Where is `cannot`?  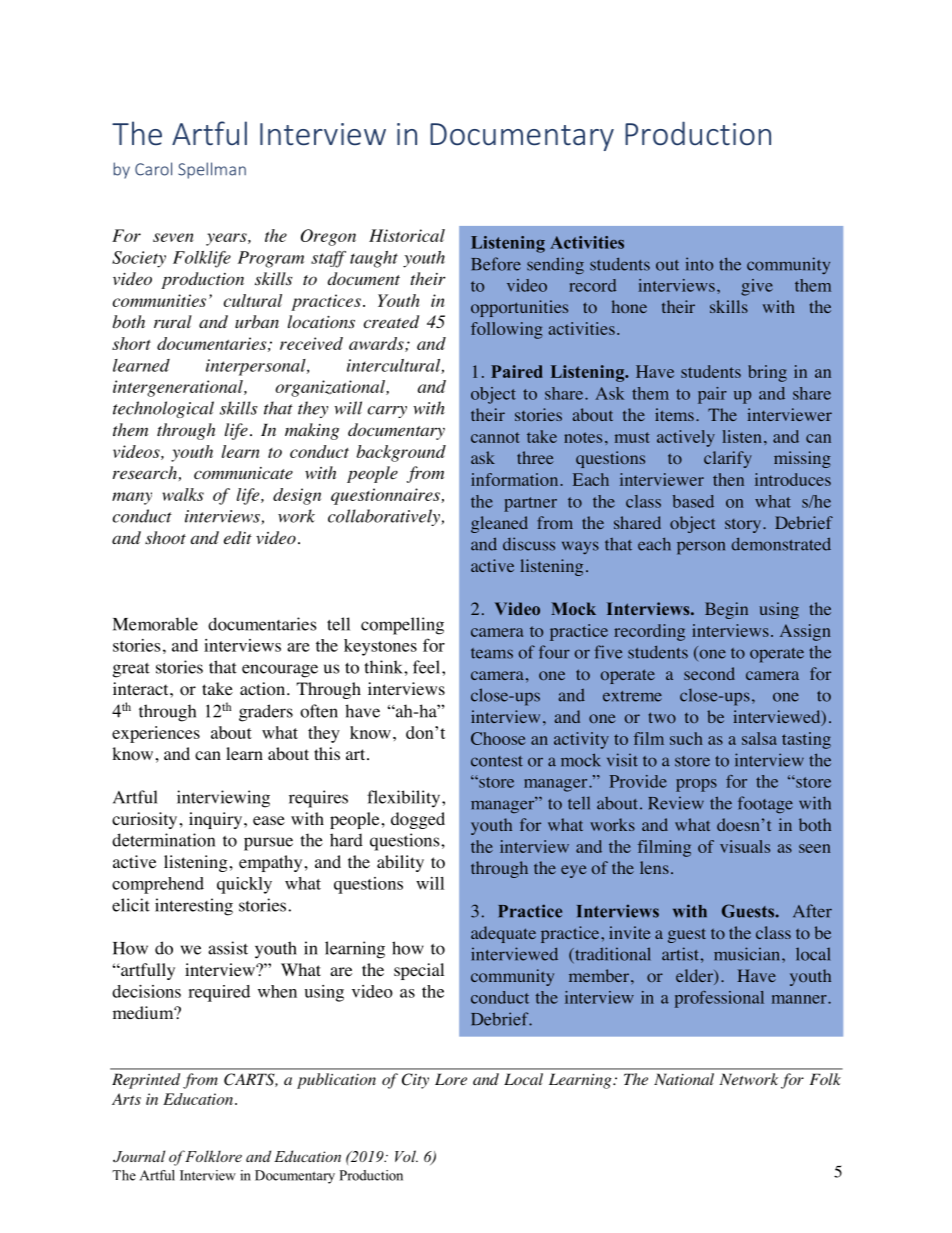 cannot is located at coordinates (495, 437).
